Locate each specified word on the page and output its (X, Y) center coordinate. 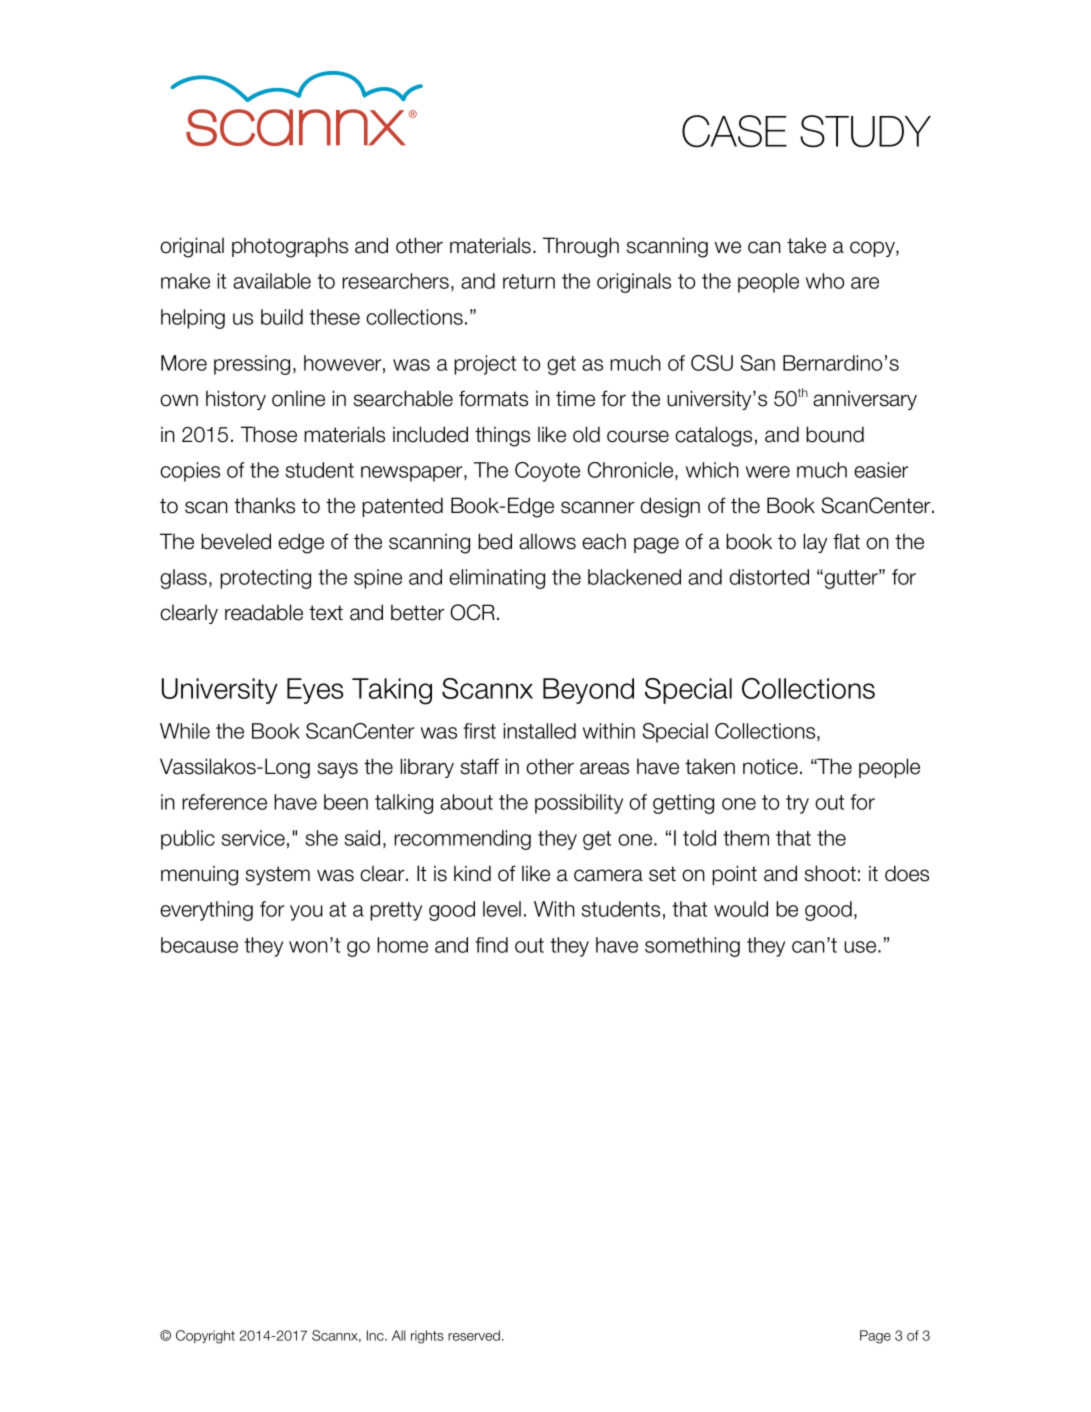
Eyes (315, 691)
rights (427, 1337)
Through (581, 247)
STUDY (865, 131)
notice (770, 766)
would (741, 909)
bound (835, 434)
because (199, 945)
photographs (290, 247)
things (502, 436)
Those (269, 434)
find (491, 945)
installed (539, 731)
